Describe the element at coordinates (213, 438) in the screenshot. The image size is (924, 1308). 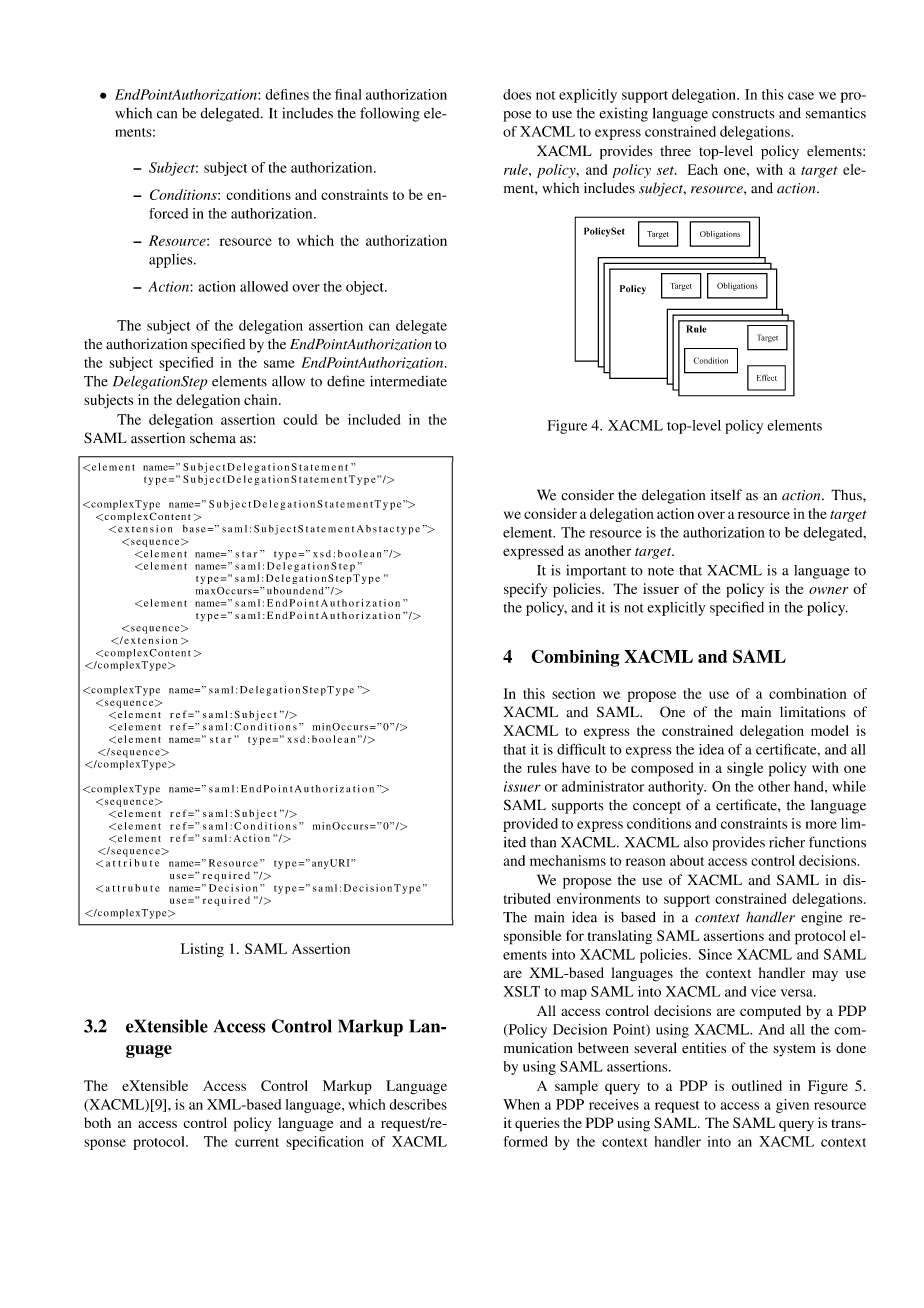
I see `schema` at that location.
